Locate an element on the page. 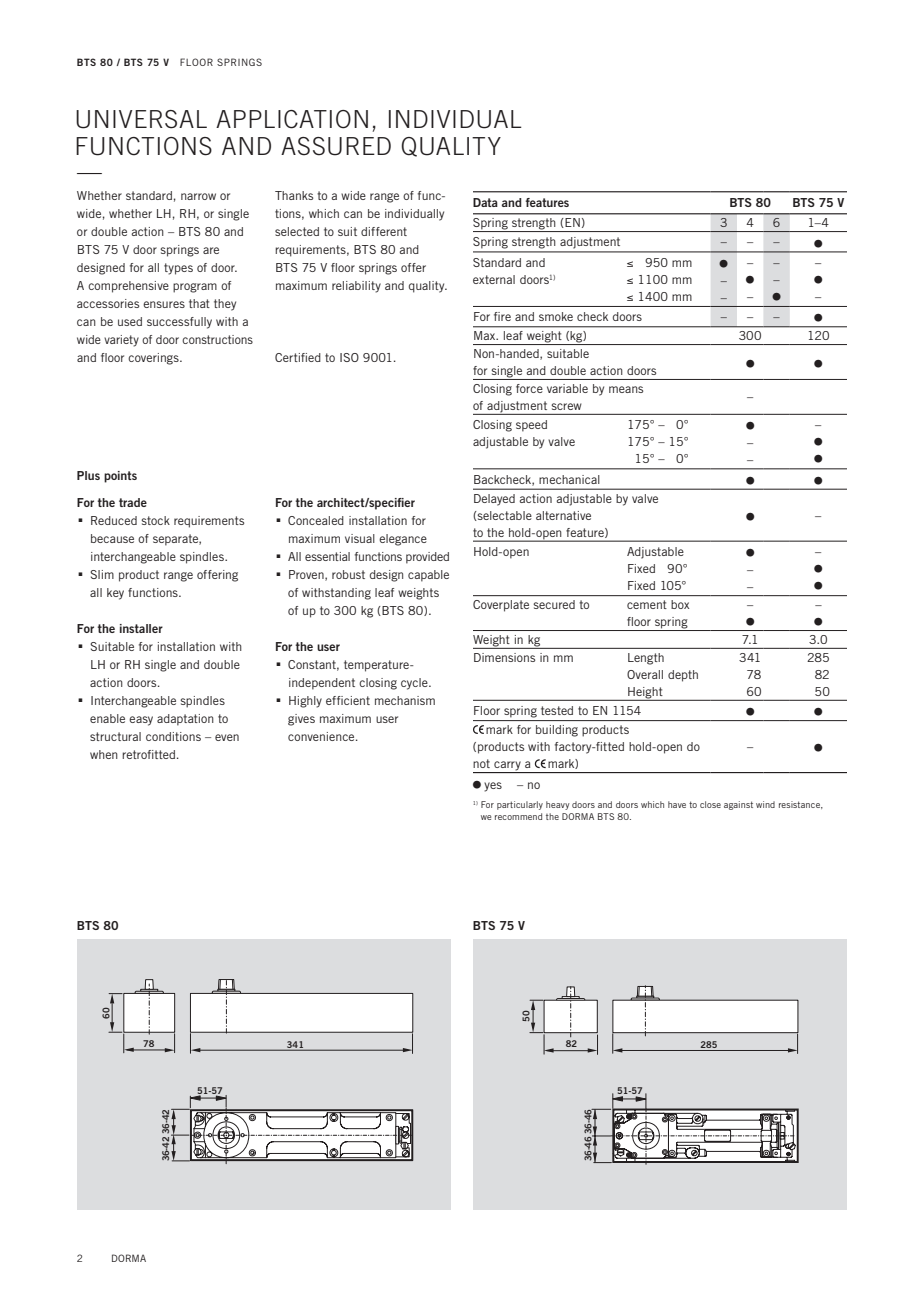  mechanical is located at coordinates (569, 479).
